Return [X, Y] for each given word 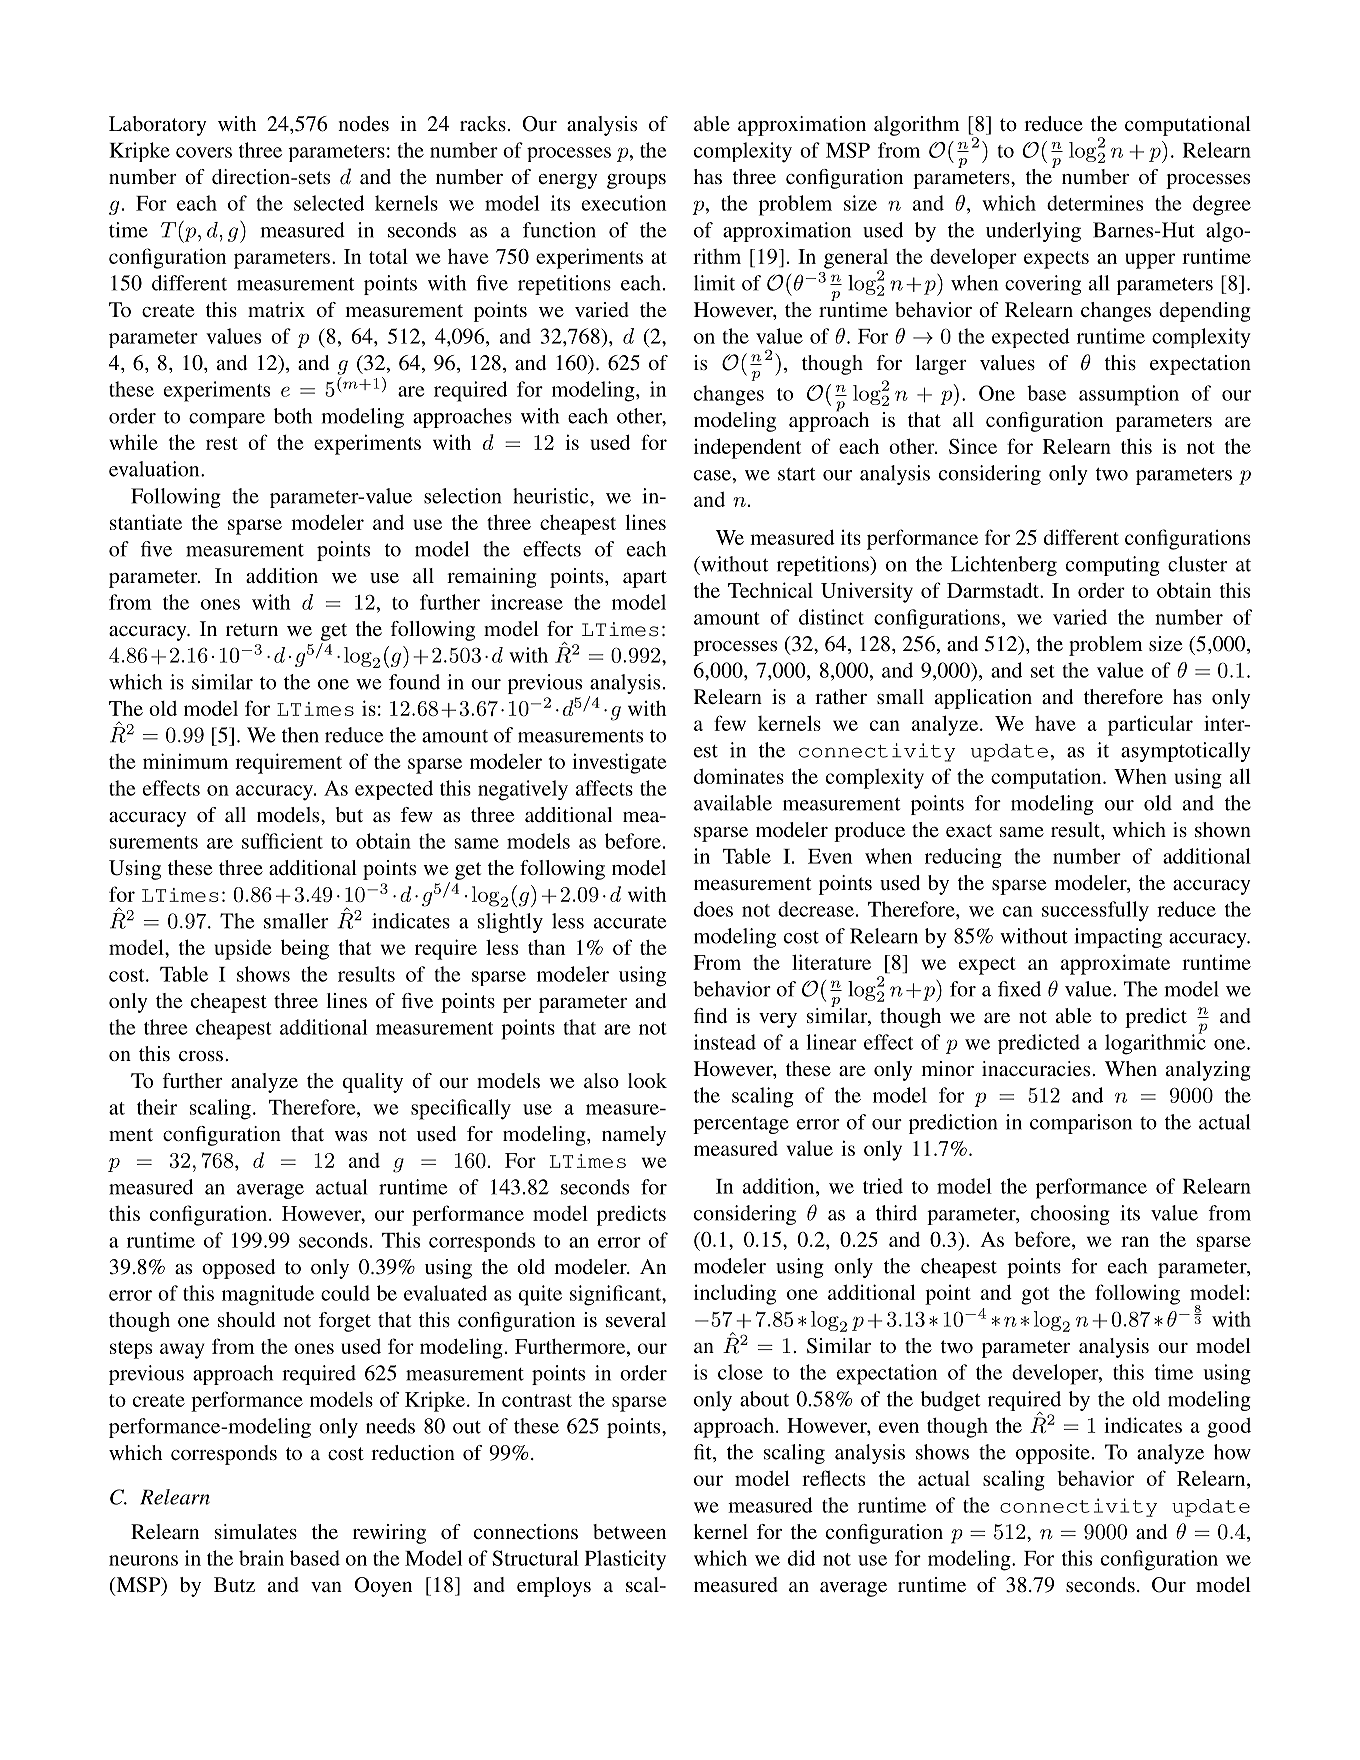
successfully [1095, 911]
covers [204, 152]
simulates [256, 1531]
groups [636, 181]
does [713, 909]
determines [1095, 203]
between [629, 1531]
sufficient [282, 841]
